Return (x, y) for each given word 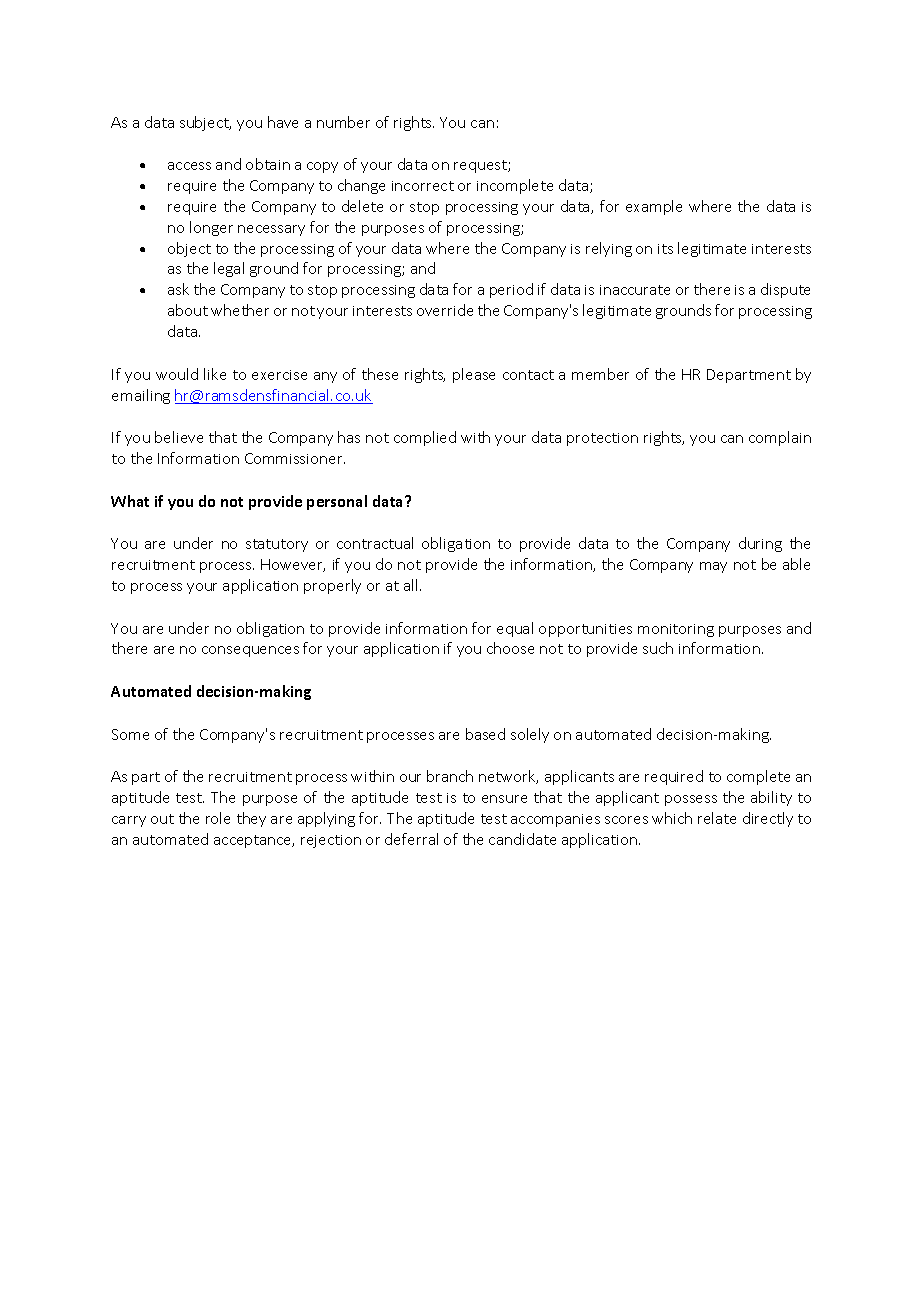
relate (717, 818)
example (654, 207)
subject (205, 123)
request (481, 166)
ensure (504, 799)
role (218, 818)
